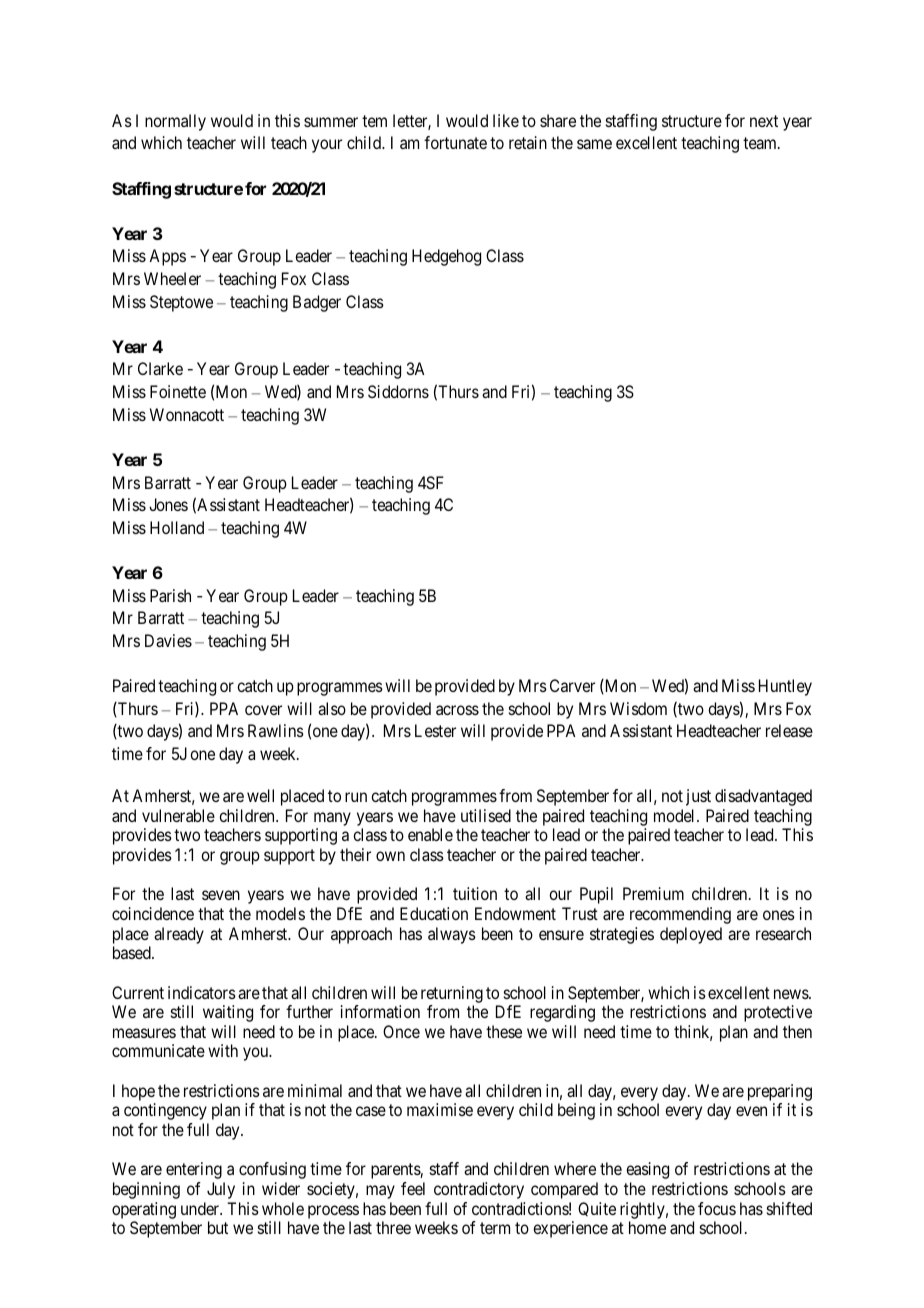 This screenshot has height=1308, width=924. What do you see at coordinates (717, 1208) in the screenshot?
I see `focus` at bounding box center [717, 1208].
